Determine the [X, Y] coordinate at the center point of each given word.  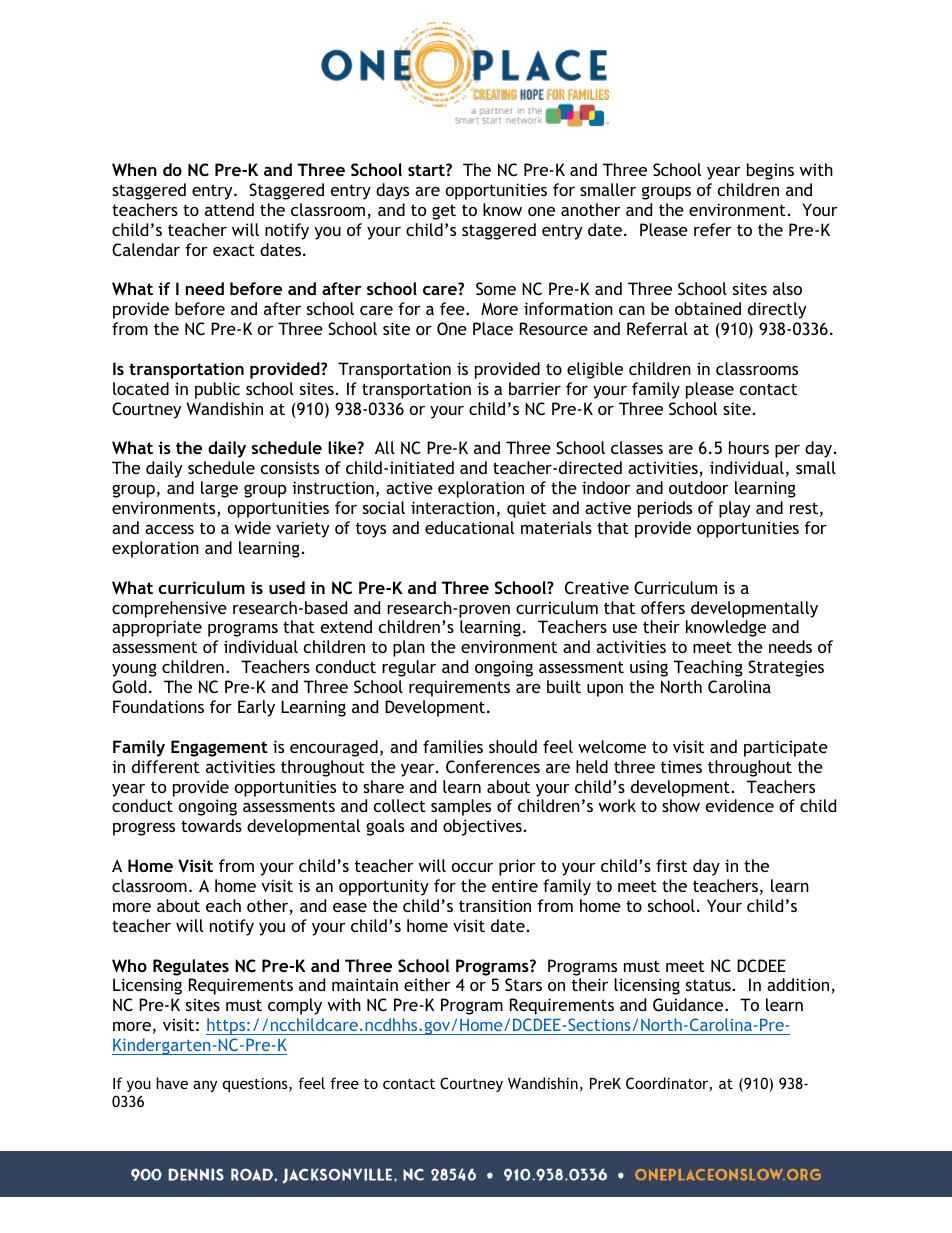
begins [770, 171]
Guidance [689, 1004]
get [444, 212]
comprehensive [169, 609]
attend [229, 209]
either [427, 984]
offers [663, 607]
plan [409, 648]
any [205, 1086]
